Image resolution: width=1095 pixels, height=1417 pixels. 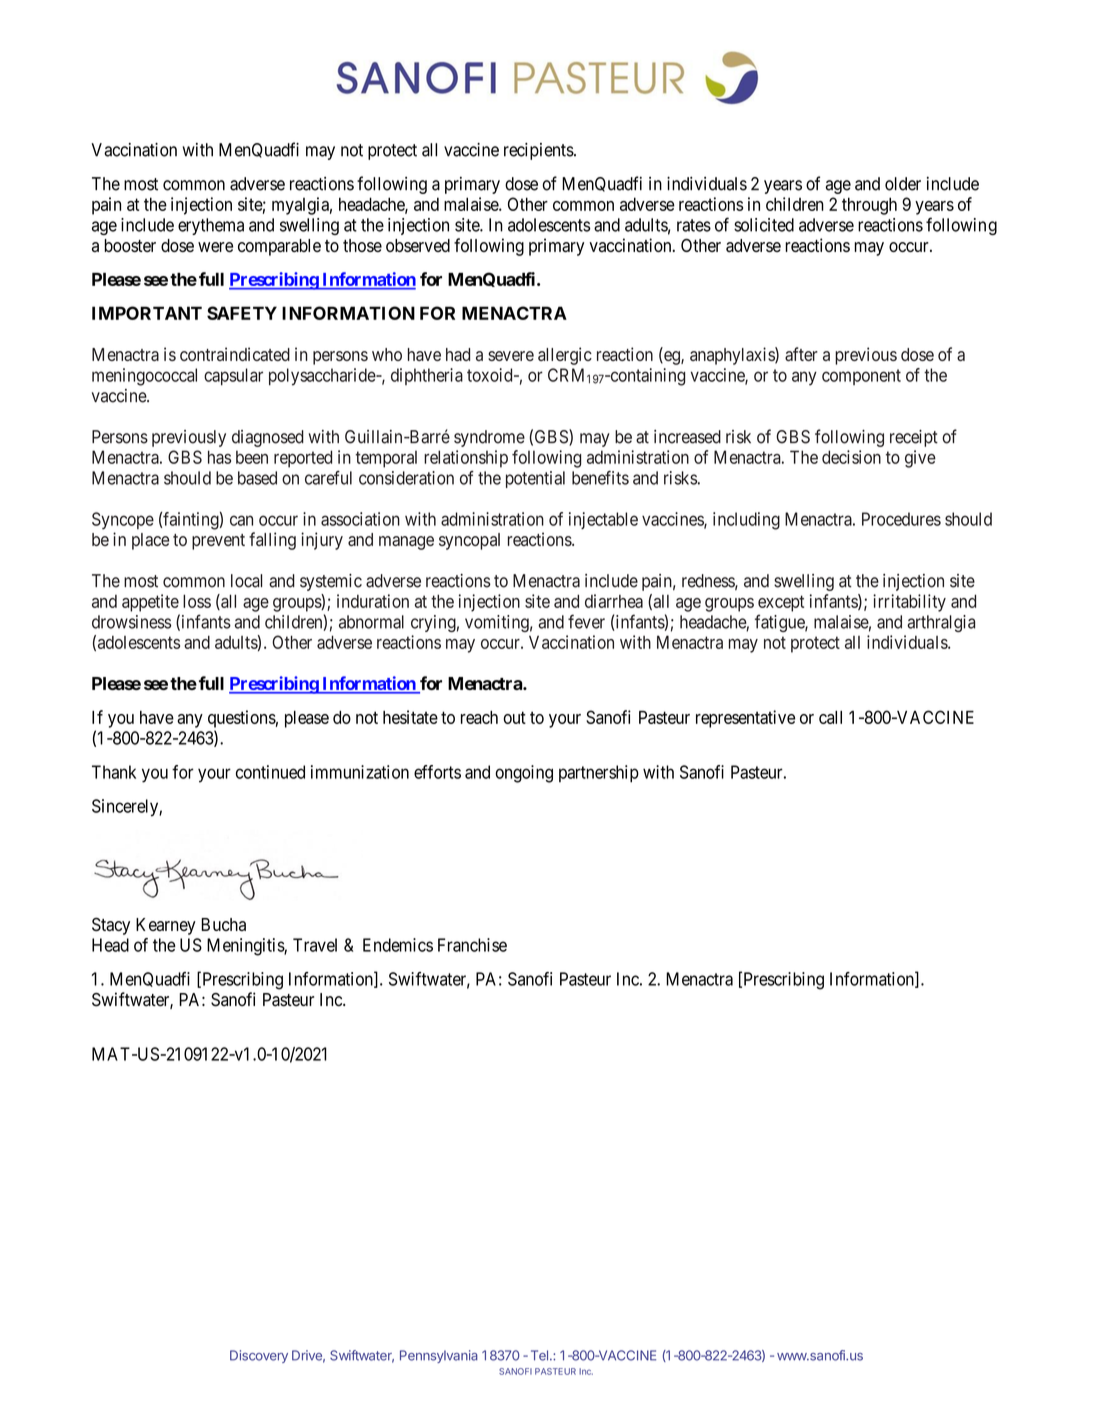 What do you see at coordinates (472, 945) in the page?
I see `Franchise` at bounding box center [472, 945].
